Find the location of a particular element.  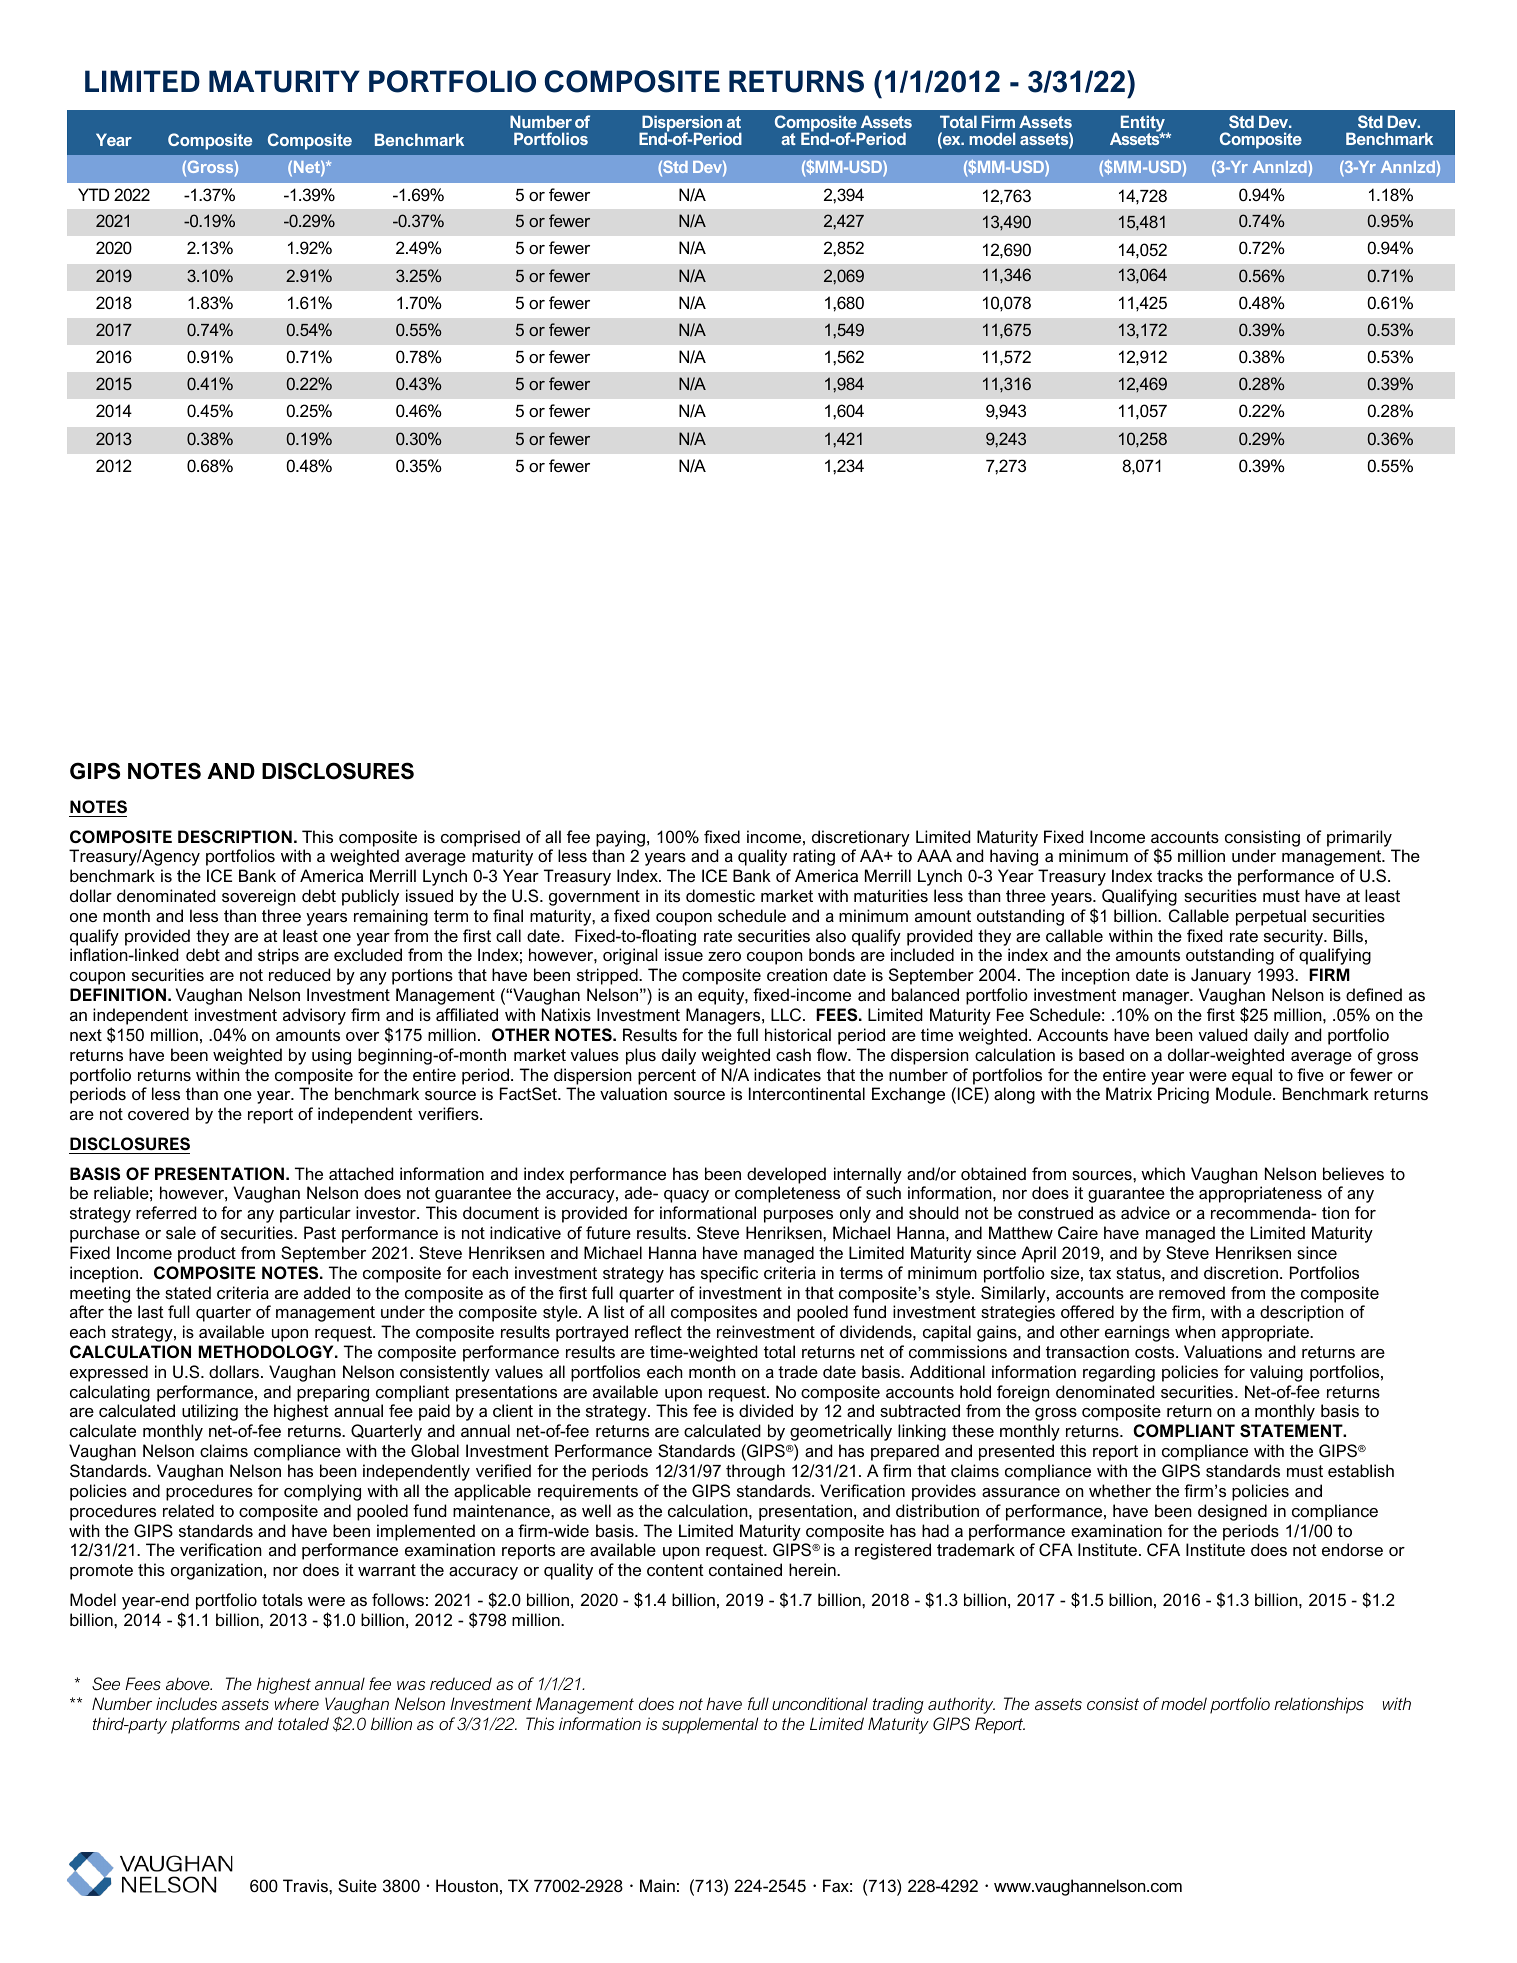

Entity is located at coordinates (1144, 125).
